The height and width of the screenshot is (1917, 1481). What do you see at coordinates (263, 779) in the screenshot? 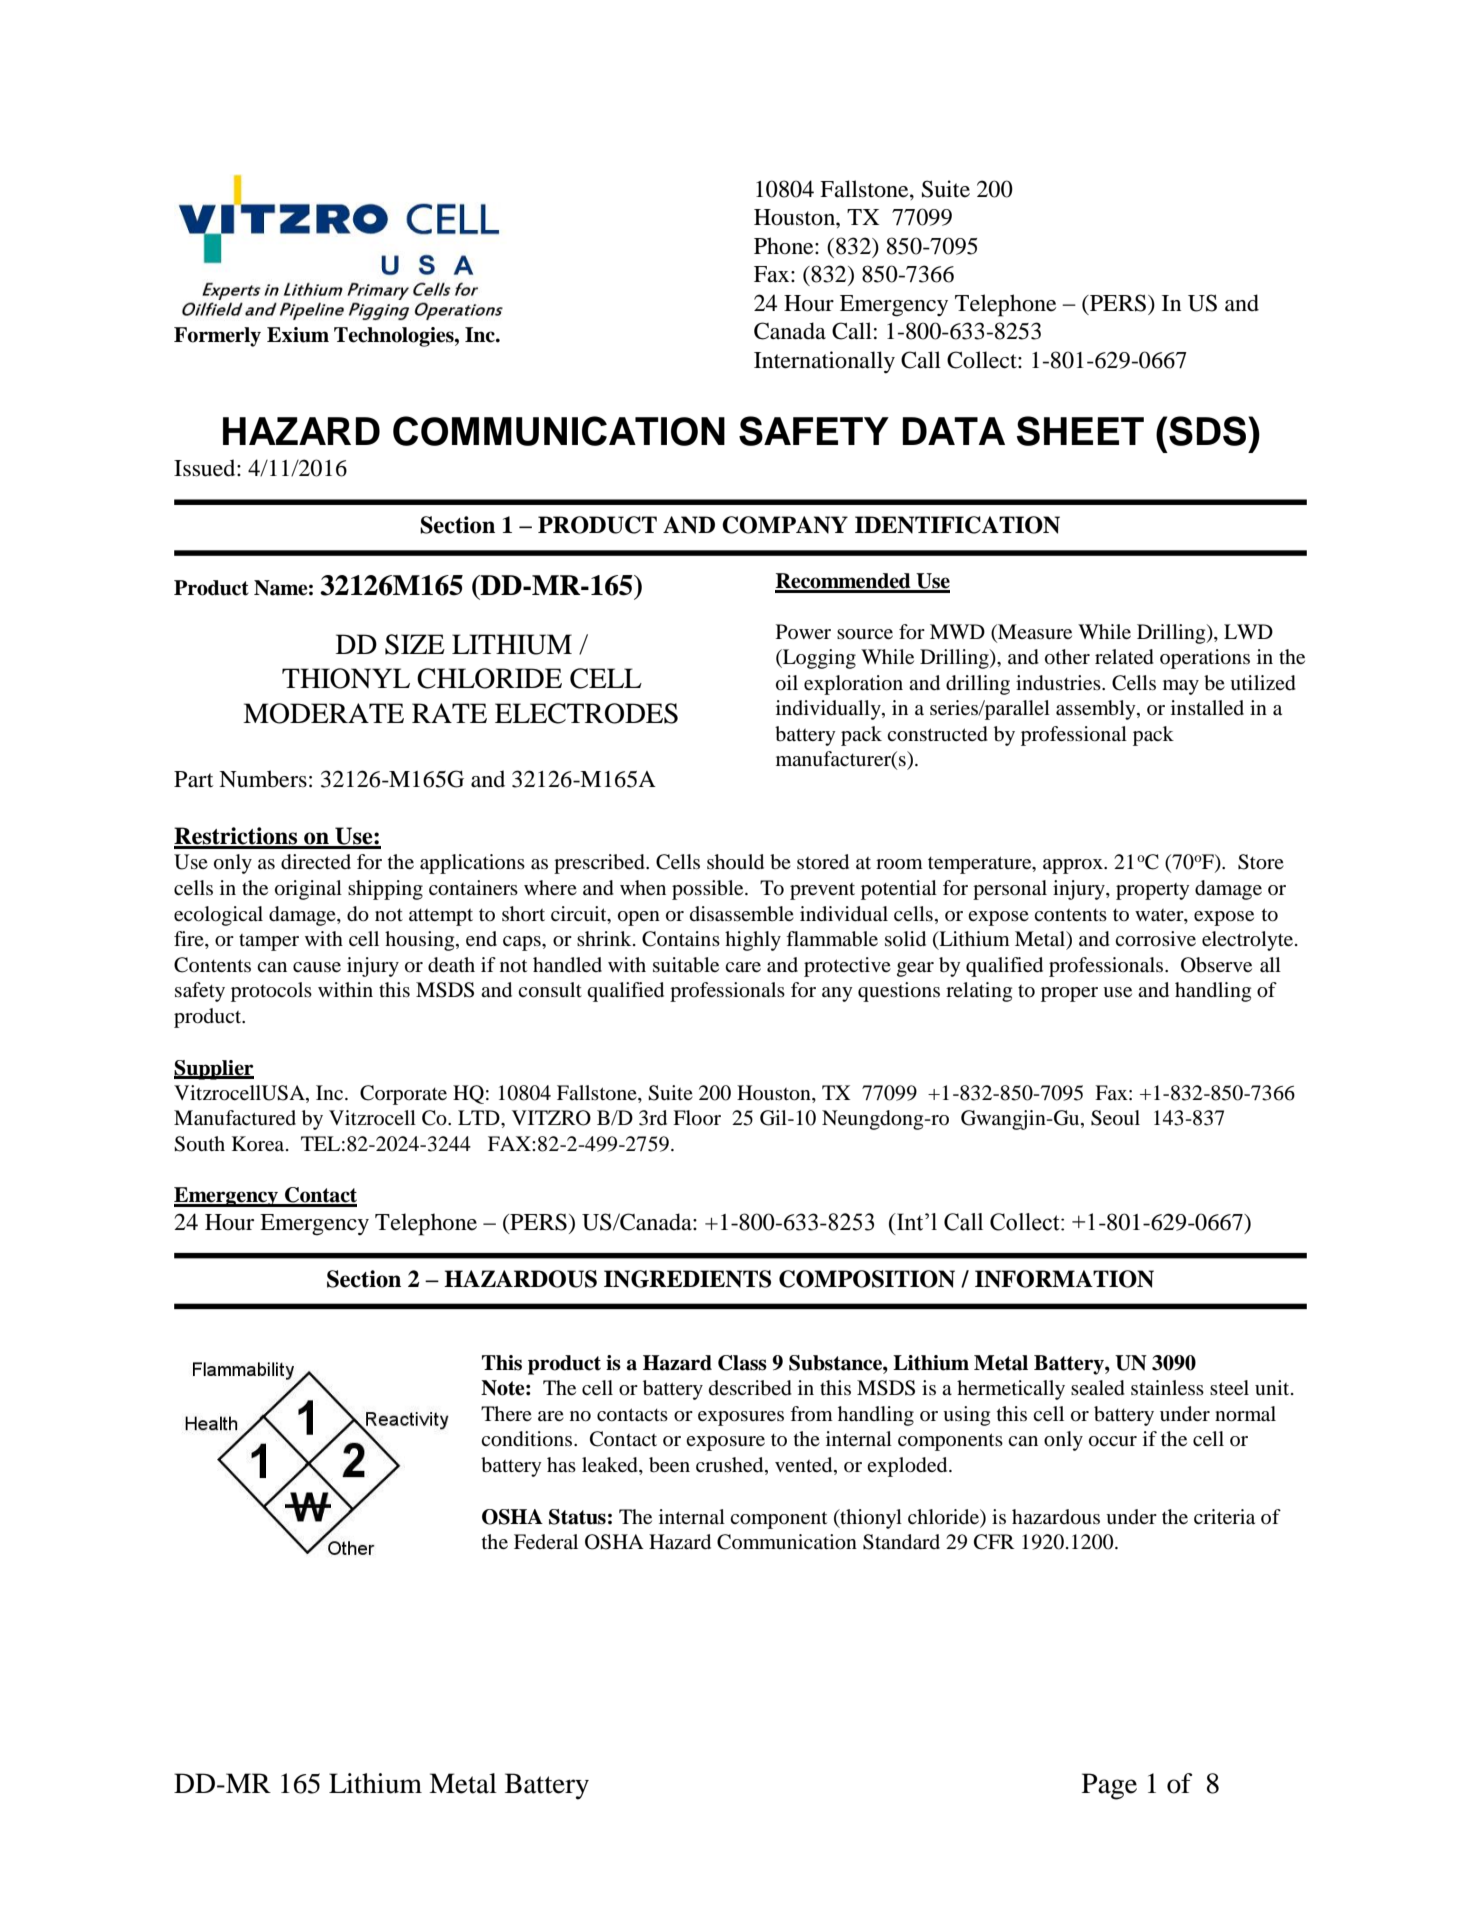
I see `Numbers` at bounding box center [263, 779].
